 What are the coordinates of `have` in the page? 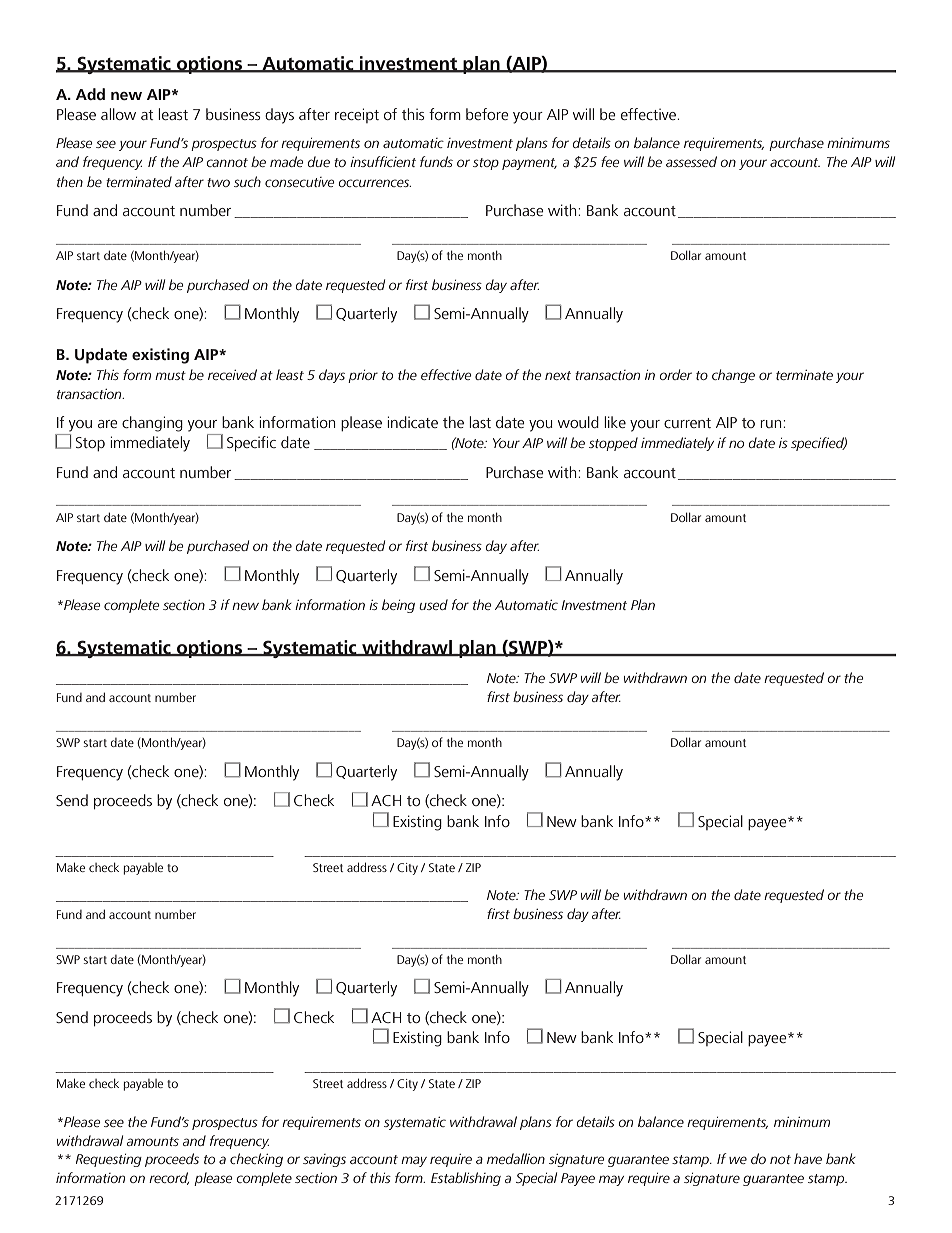 It's located at (808, 1158).
